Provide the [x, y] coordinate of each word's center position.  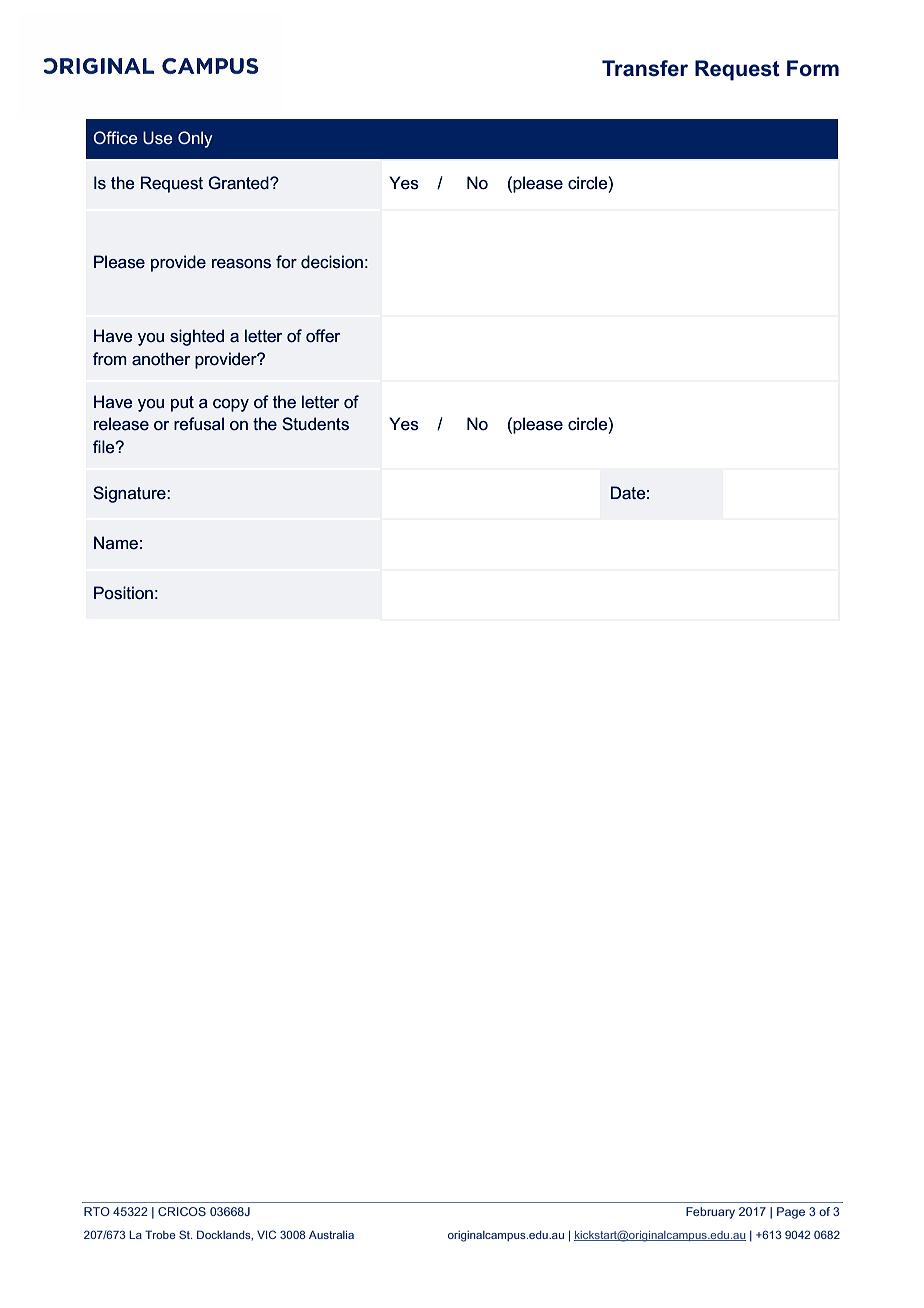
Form [813, 68]
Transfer [645, 68]
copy [231, 405]
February [710, 1213]
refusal [199, 424]
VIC [266, 1234]
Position [123, 593]
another [161, 359]
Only [195, 139]
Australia [331, 1234]
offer [323, 336]
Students [315, 424]
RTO [97, 1211]
